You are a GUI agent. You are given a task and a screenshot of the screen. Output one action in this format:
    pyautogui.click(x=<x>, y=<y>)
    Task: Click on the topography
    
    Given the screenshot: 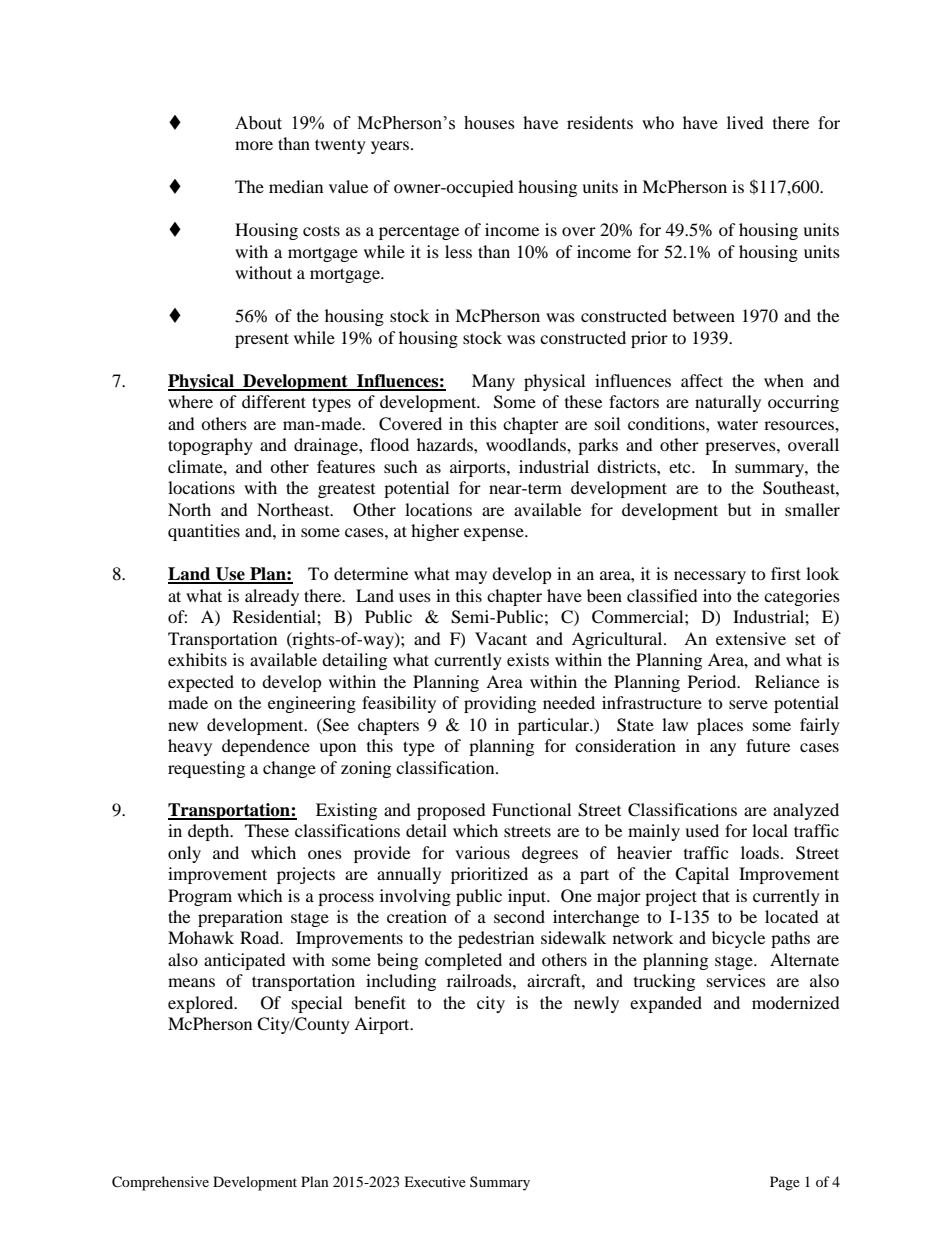 What is the action you would take?
    pyautogui.click(x=210, y=446)
